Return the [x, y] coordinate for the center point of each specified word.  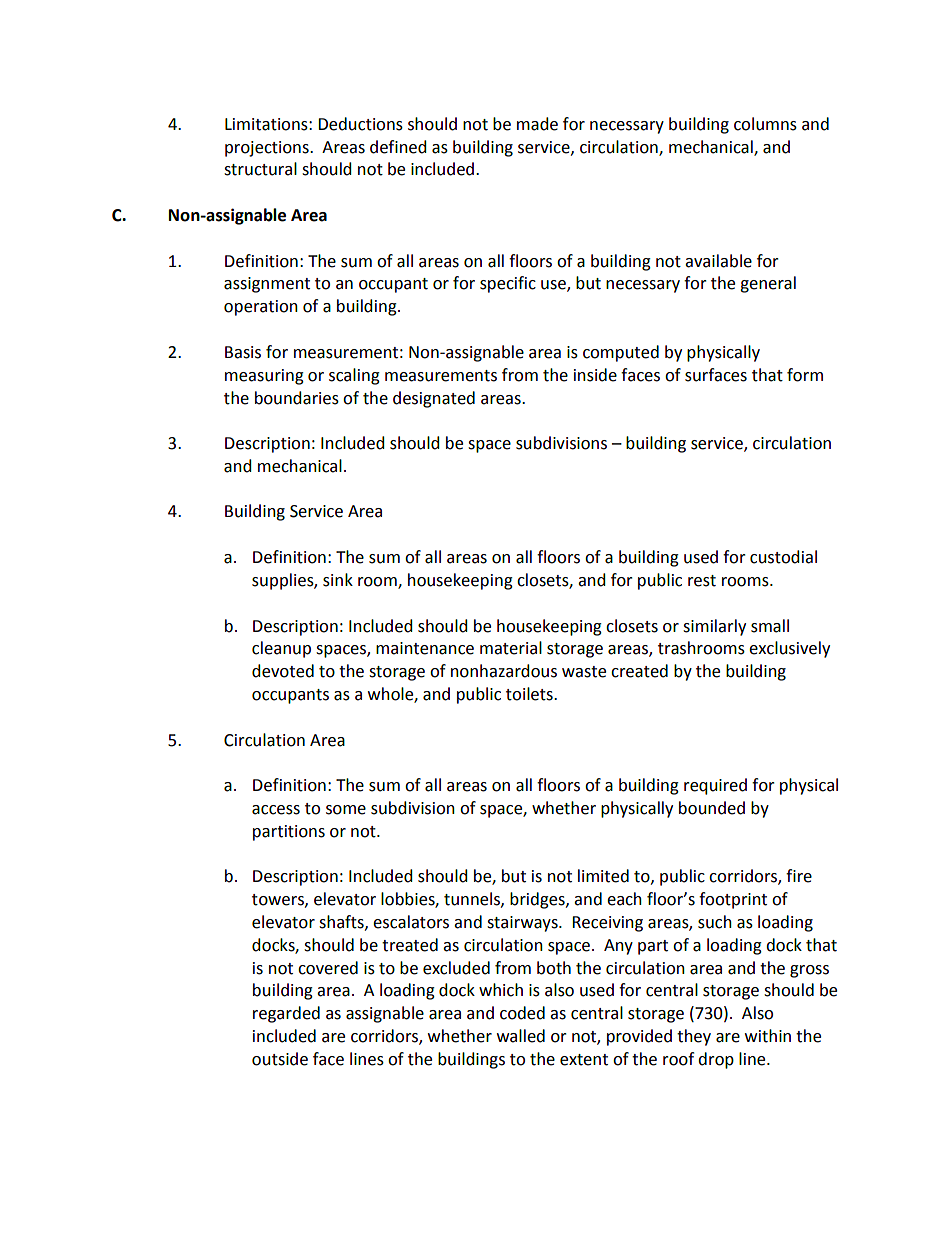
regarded [286, 1014]
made [537, 124]
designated [434, 399]
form [805, 375]
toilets [530, 694]
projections [268, 149]
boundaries [297, 398]
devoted [283, 671]
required [715, 786]
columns [765, 124]
